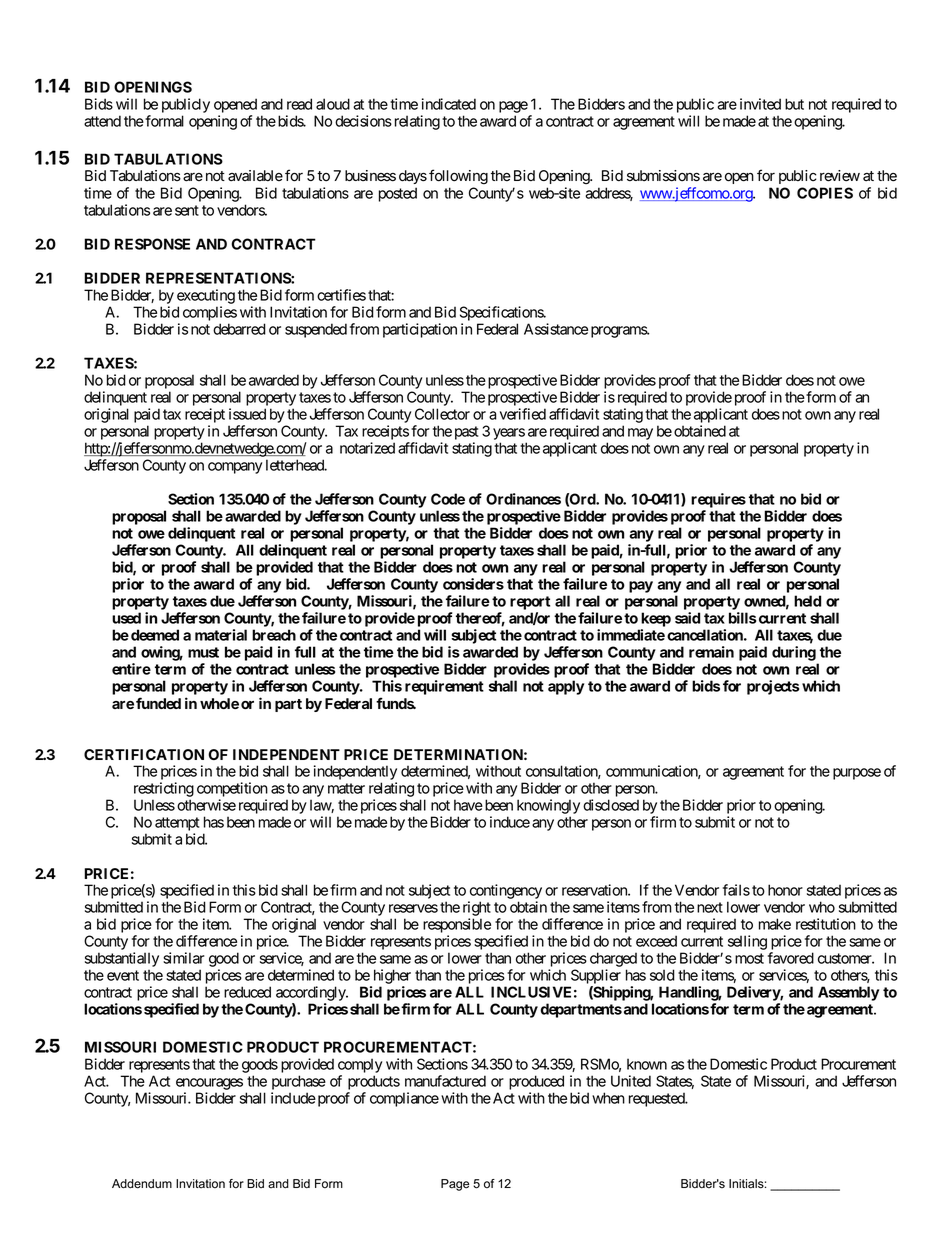 The image size is (952, 1233). What do you see at coordinates (255, 176) in the document?
I see `available` at bounding box center [255, 176].
